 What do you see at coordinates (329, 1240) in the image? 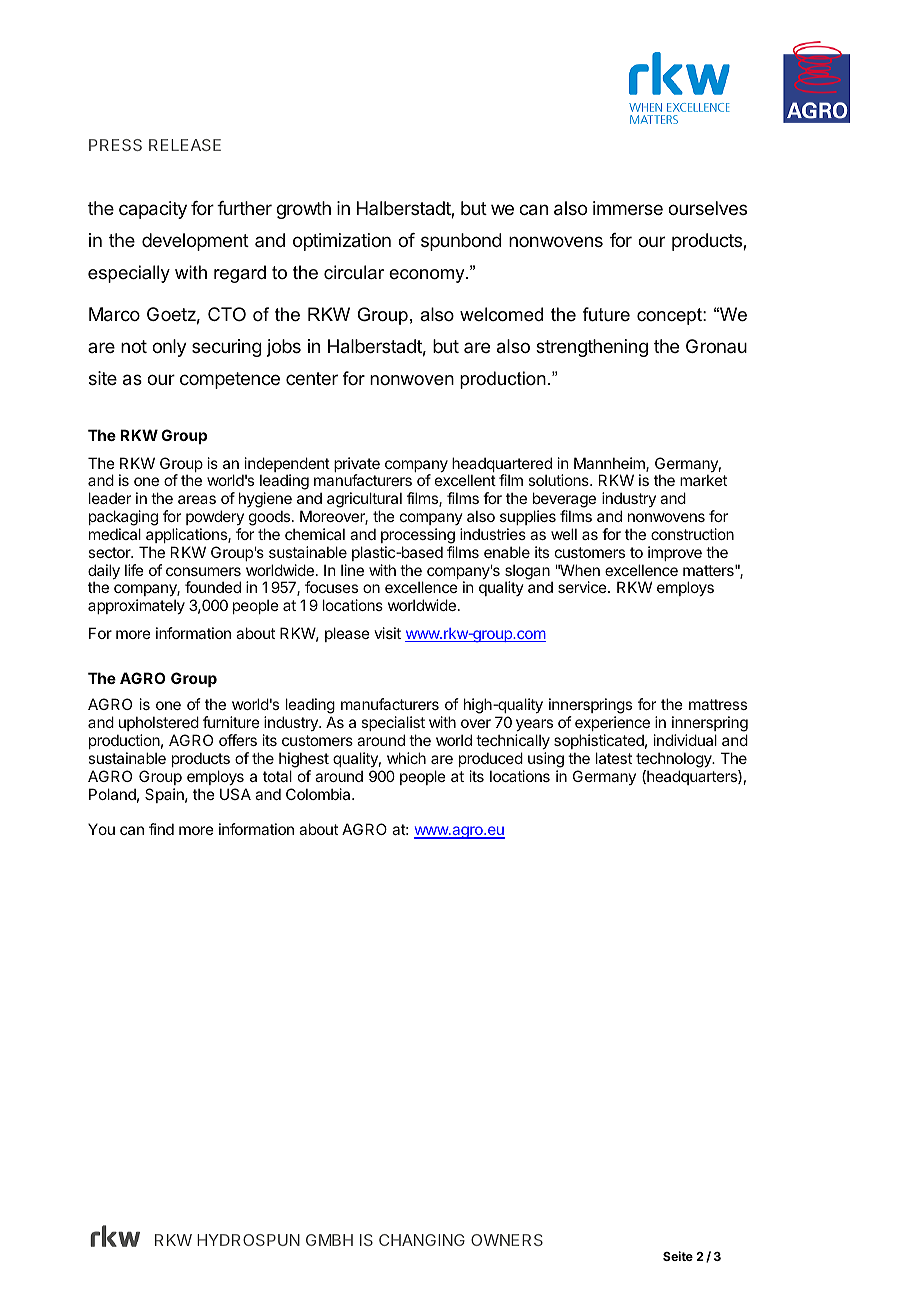
I see `GMBH` at bounding box center [329, 1240].
